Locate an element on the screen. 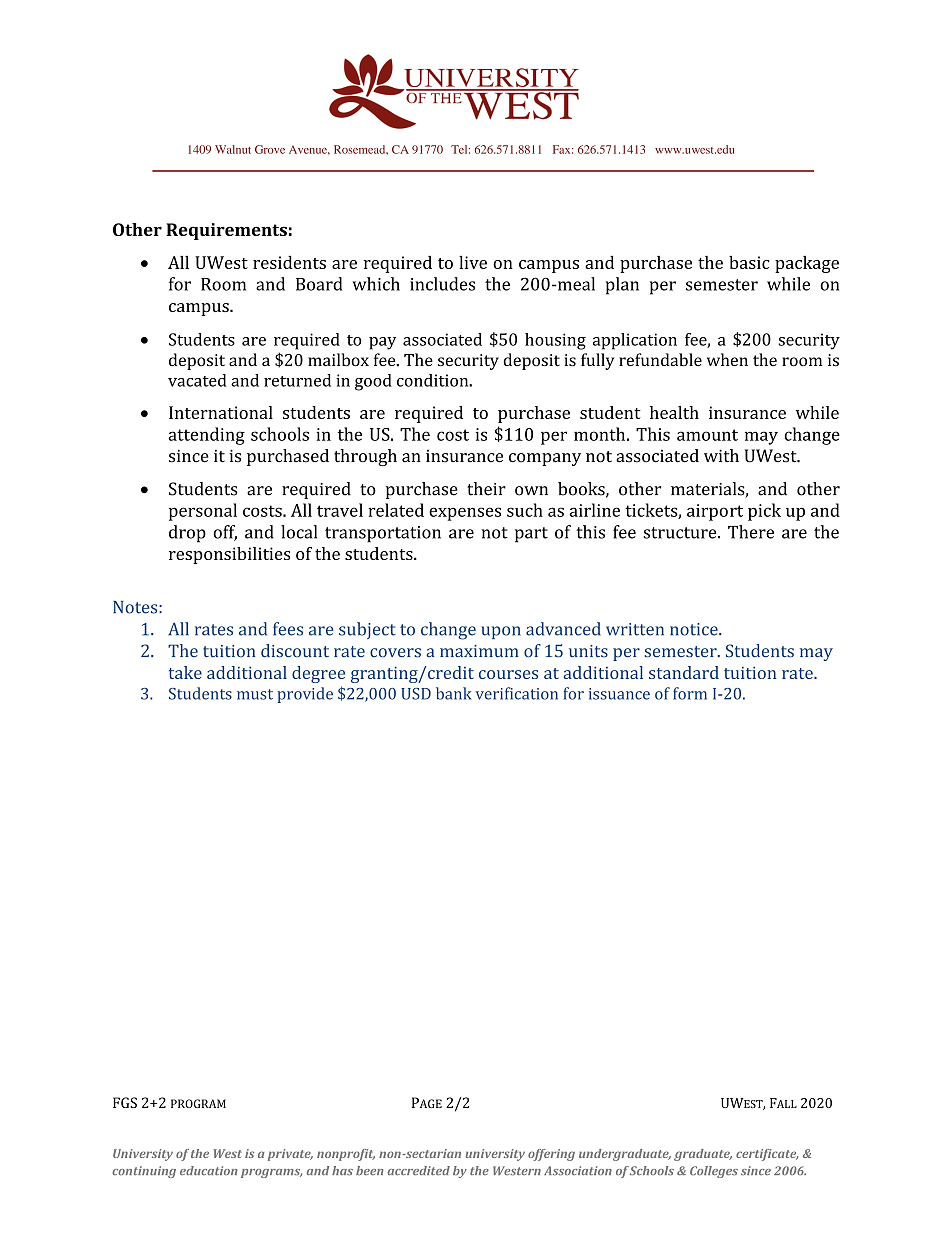 This screenshot has height=1233, width=952. take is located at coordinates (185, 672).
